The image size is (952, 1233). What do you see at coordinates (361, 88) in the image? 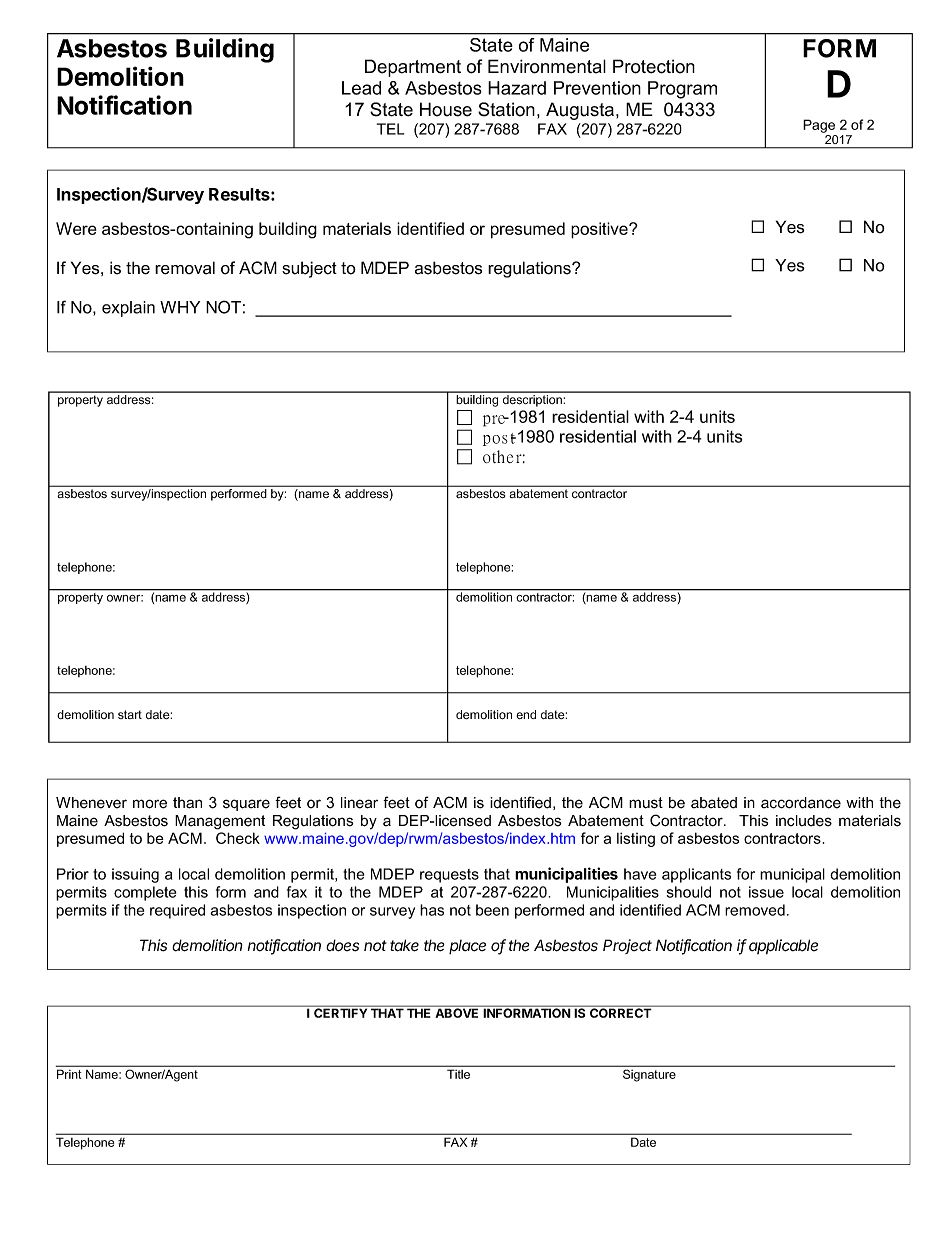
I see `Lead` at bounding box center [361, 88].
